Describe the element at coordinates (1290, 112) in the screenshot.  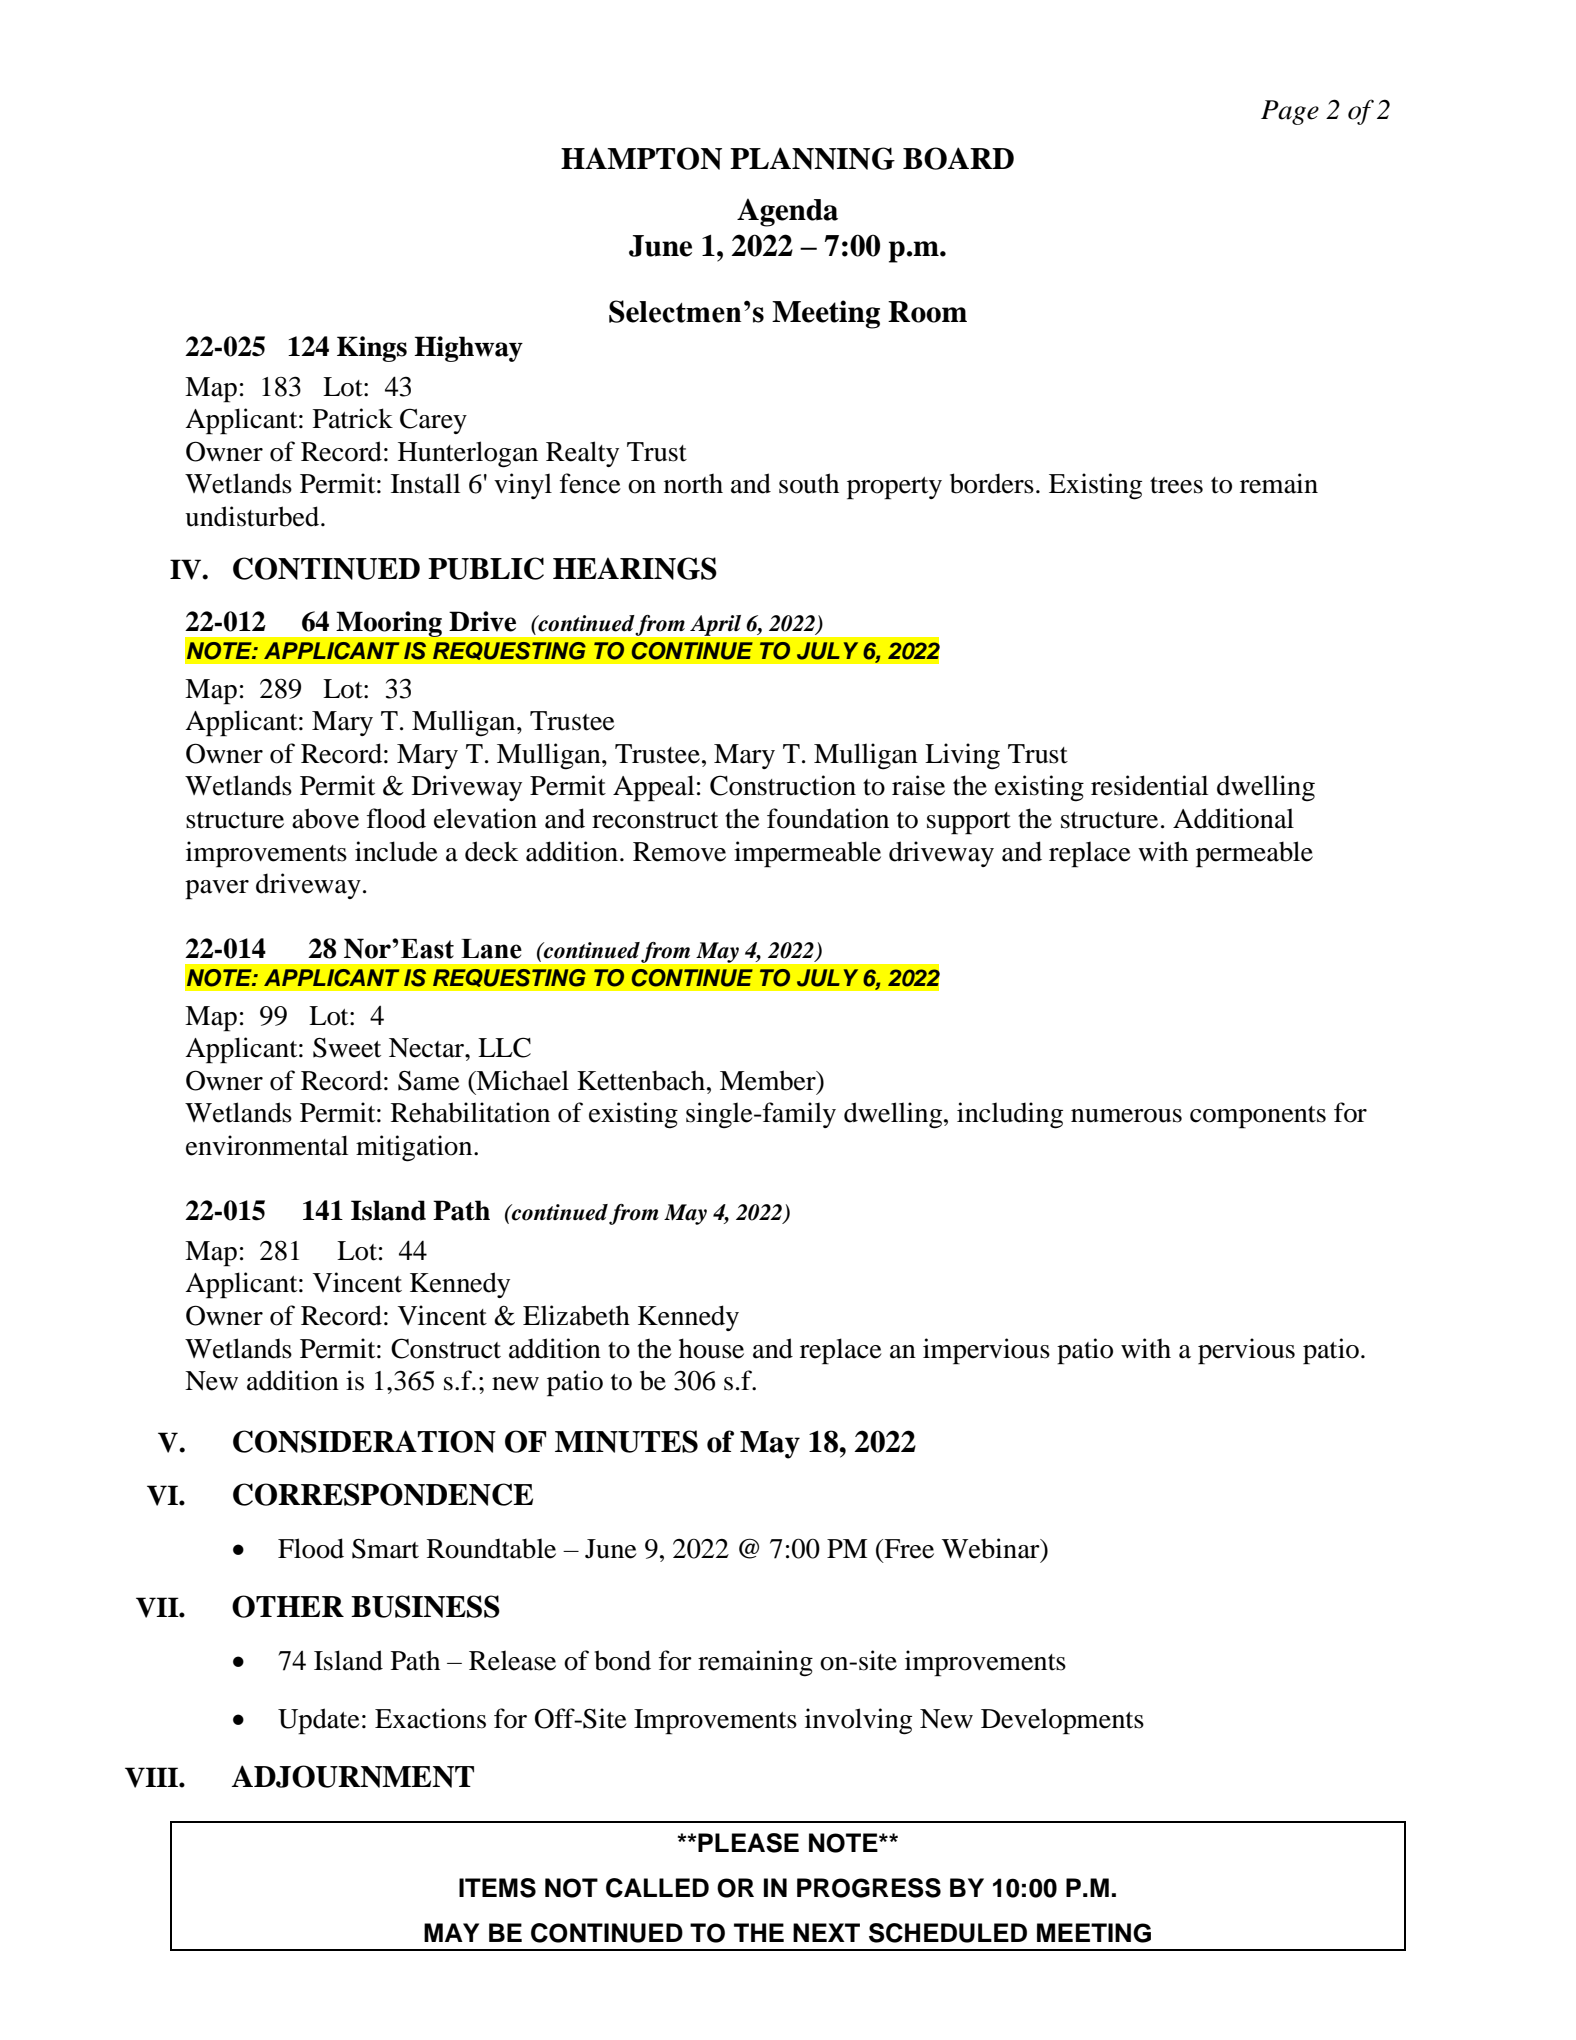
I see `Page` at that location.
